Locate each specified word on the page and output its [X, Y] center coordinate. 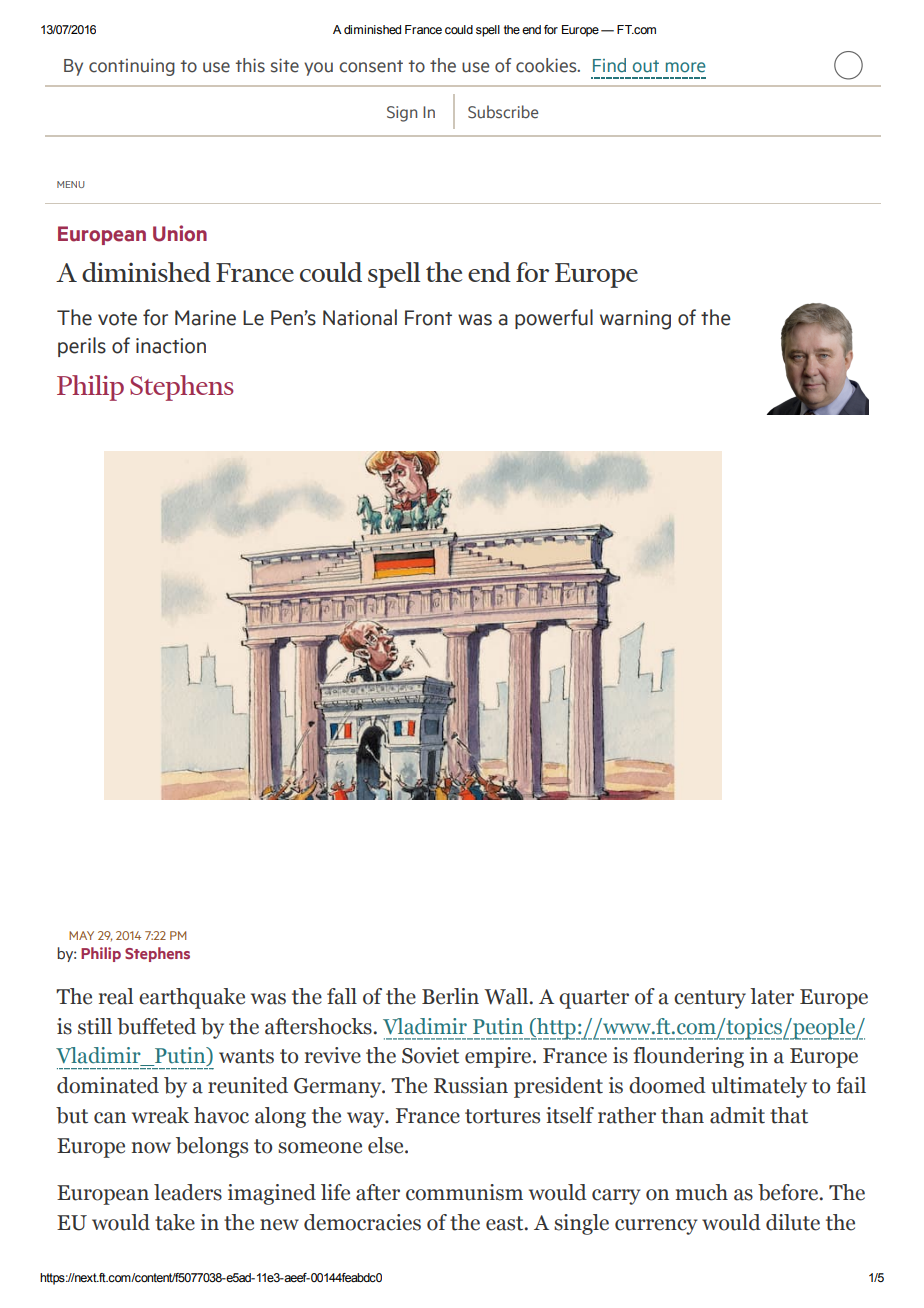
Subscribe [503, 112]
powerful [554, 319]
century [710, 999]
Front [428, 318]
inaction [171, 346]
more [686, 67]
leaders [188, 1192]
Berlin [450, 996]
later [772, 996]
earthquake [192, 998]
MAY [81, 935]
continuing [132, 67]
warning [635, 320]
